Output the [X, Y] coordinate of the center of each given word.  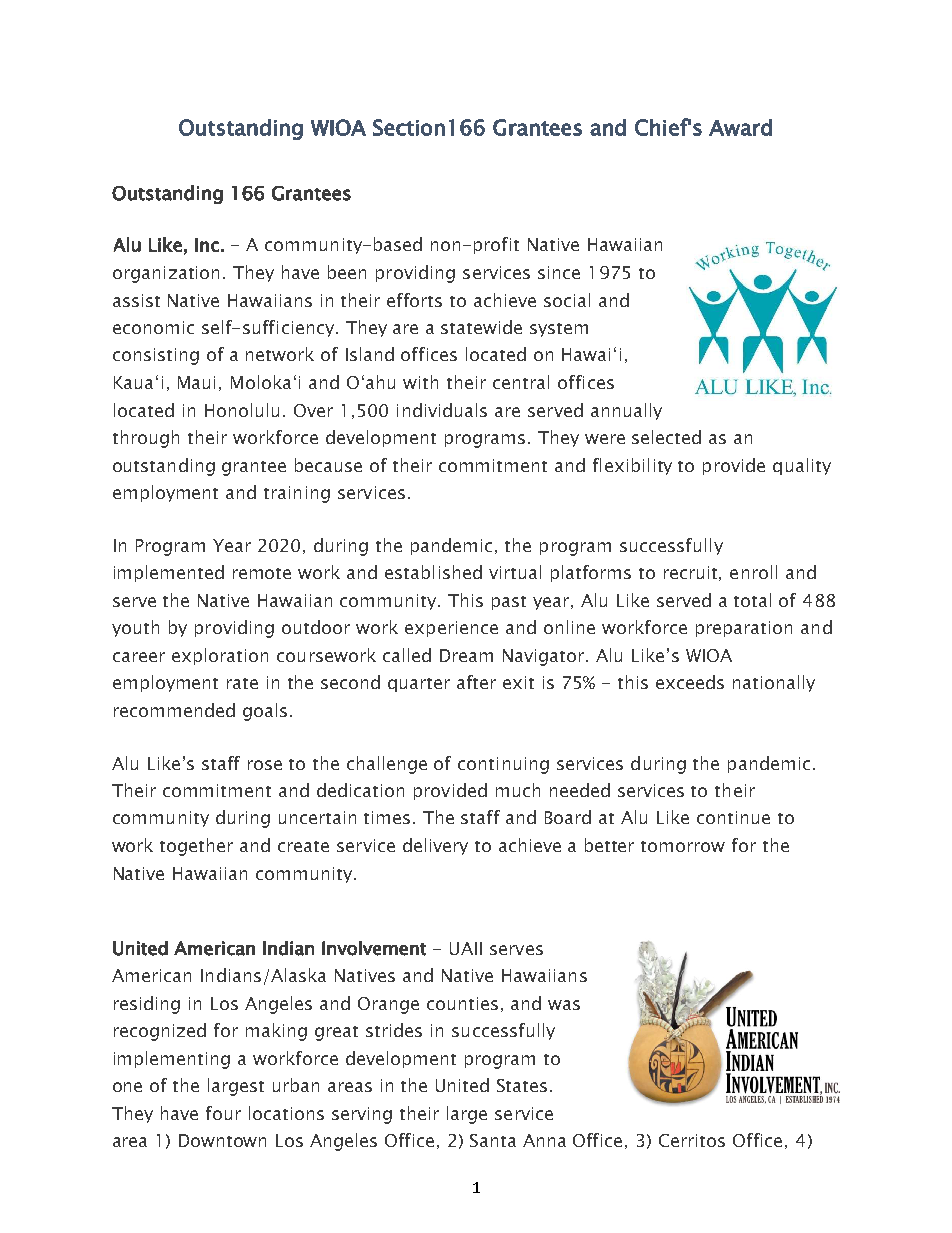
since [559, 272]
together [196, 847]
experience [451, 629]
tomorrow [683, 846]
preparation [744, 629]
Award [740, 127]
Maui [196, 382]
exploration [220, 656]
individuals [442, 410]
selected [666, 437]
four [223, 1113]
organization [166, 274]
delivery [435, 846]
